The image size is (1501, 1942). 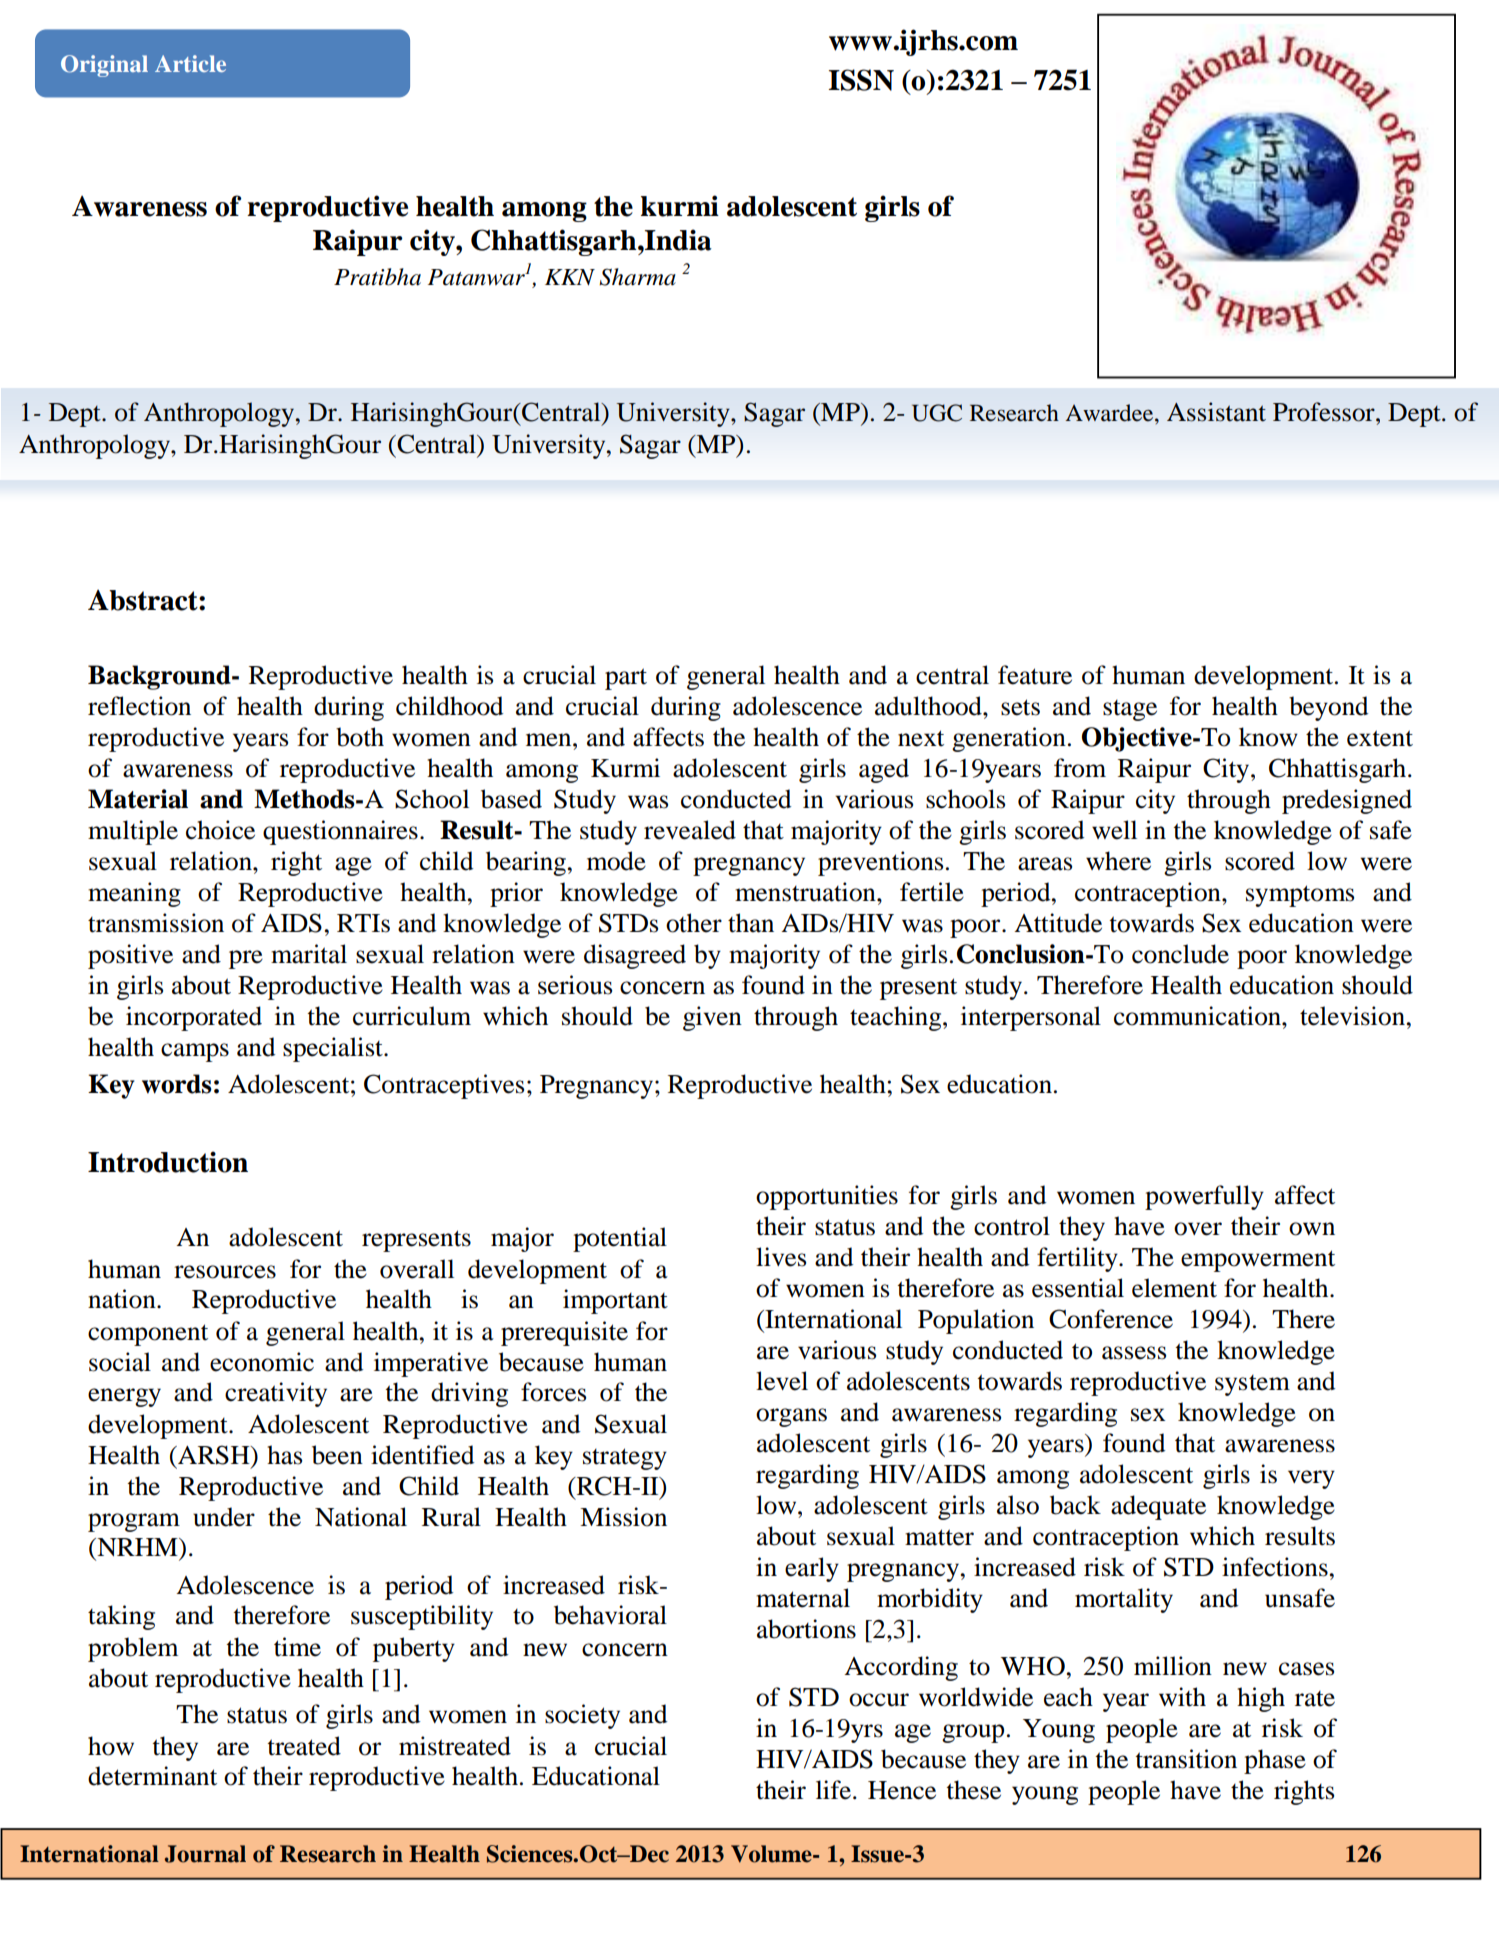 What do you see at coordinates (1216, 412) in the screenshot?
I see `Assistant` at bounding box center [1216, 412].
